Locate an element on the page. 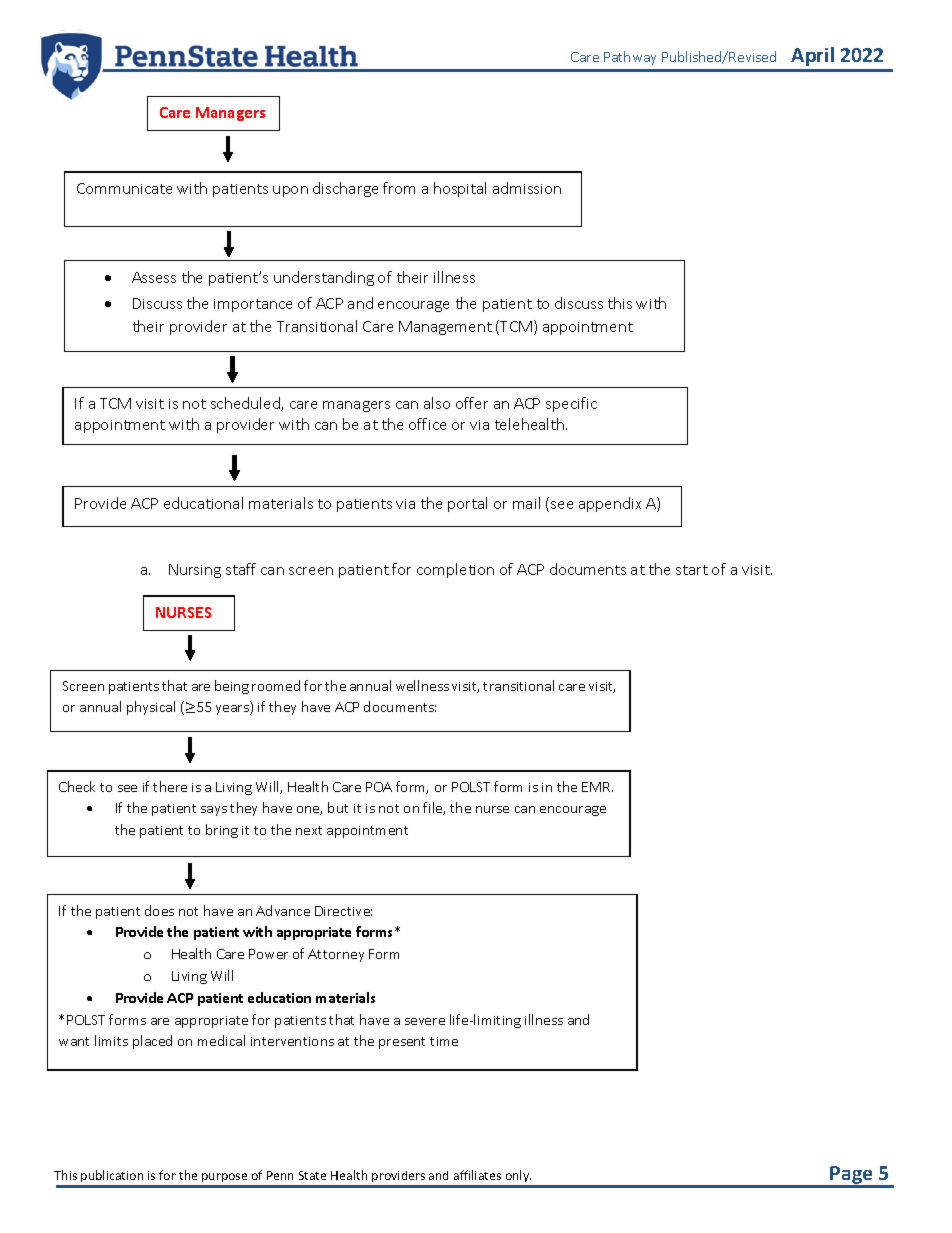 The image size is (952, 1233). completion is located at coordinates (455, 570).
